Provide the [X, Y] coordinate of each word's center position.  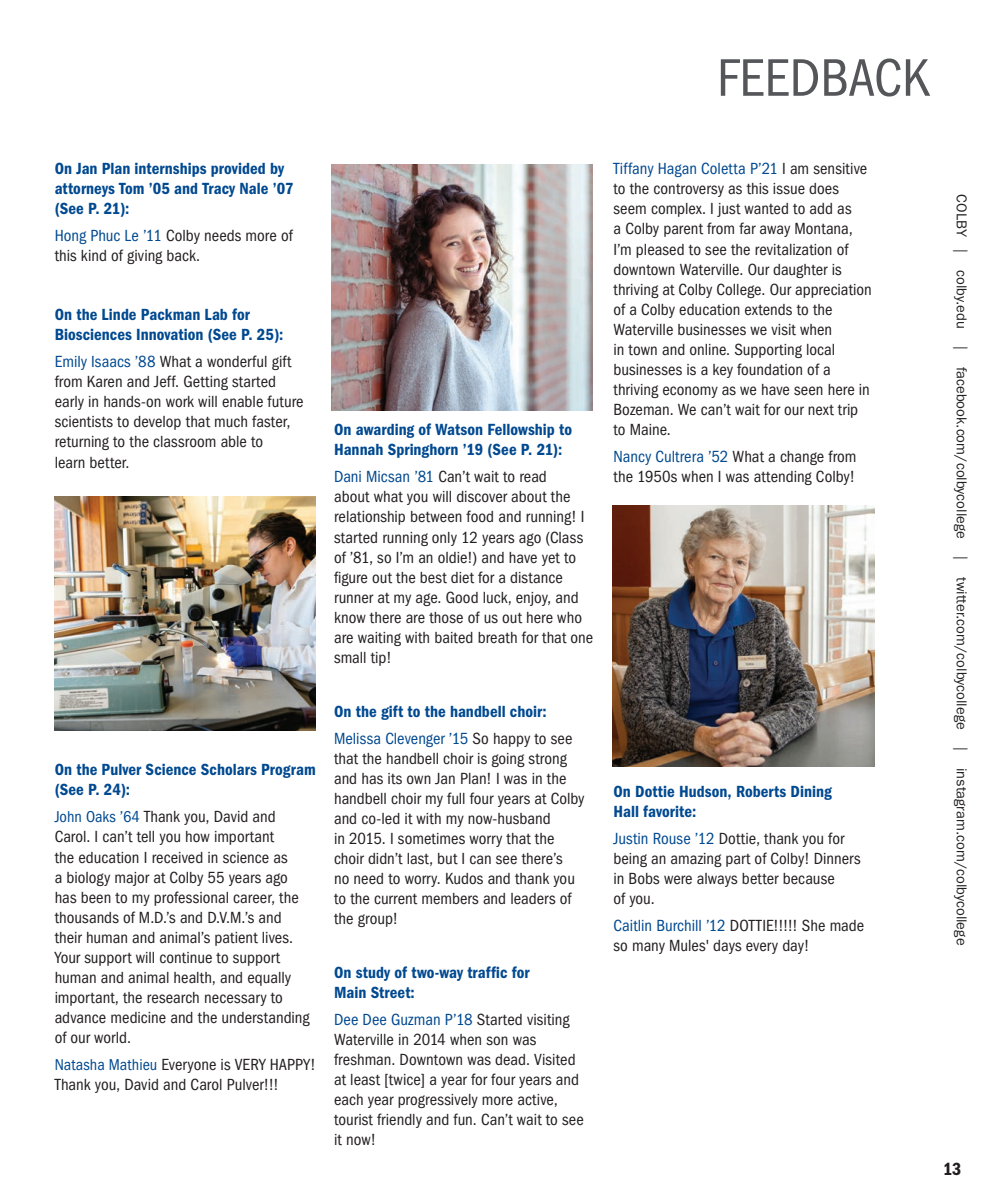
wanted [766, 209]
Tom [131, 188]
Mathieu [132, 1064]
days [727, 947]
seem [629, 210]
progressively [438, 1101]
